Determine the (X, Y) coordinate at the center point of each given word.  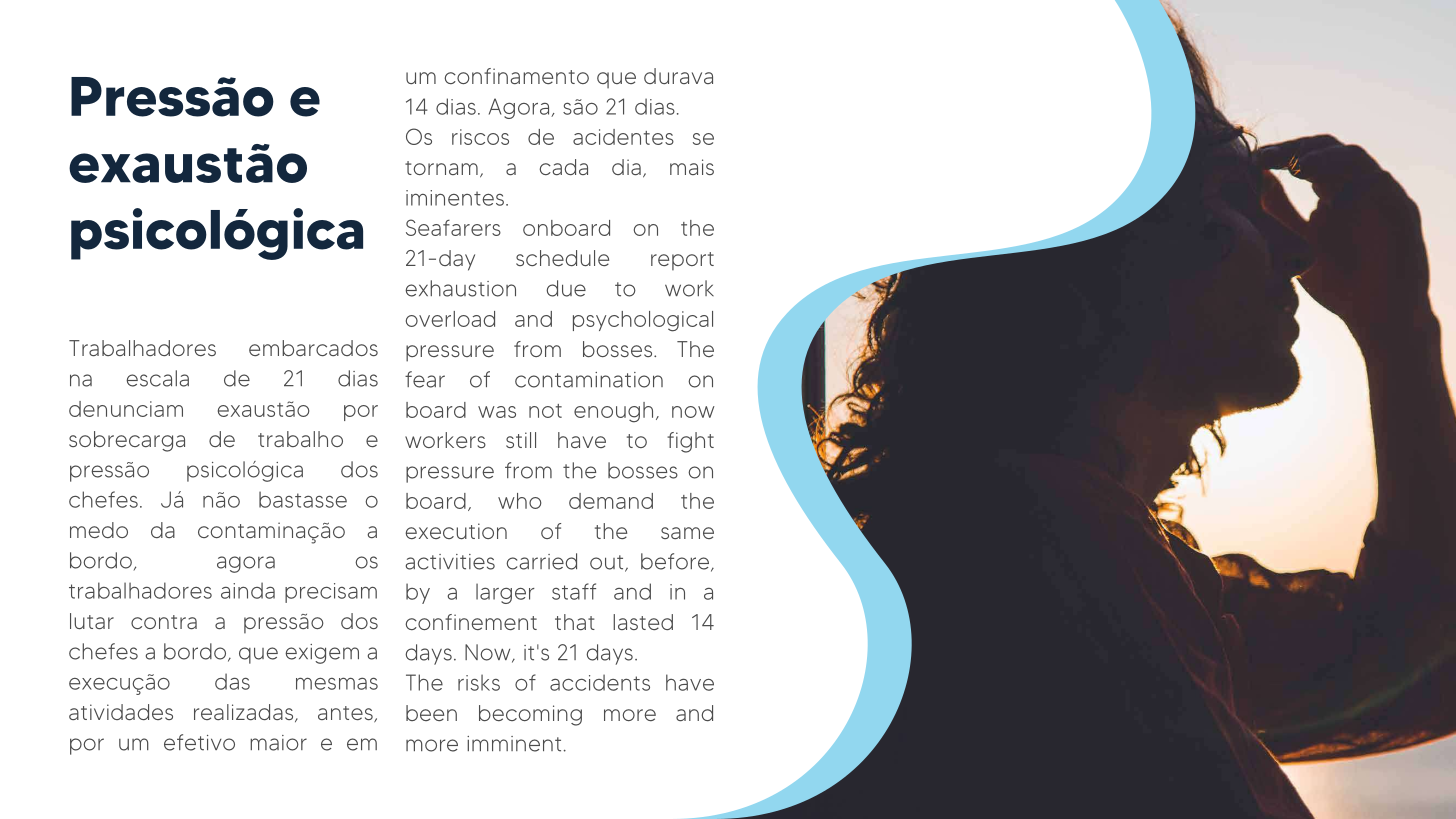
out (608, 563)
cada (563, 167)
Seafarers (453, 227)
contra (164, 622)
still (521, 440)
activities (450, 562)
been (431, 713)
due (566, 288)
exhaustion (460, 288)
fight (690, 442)
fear (425, 379)
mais (692, 167)
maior (278, 743)
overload (450, 319)
